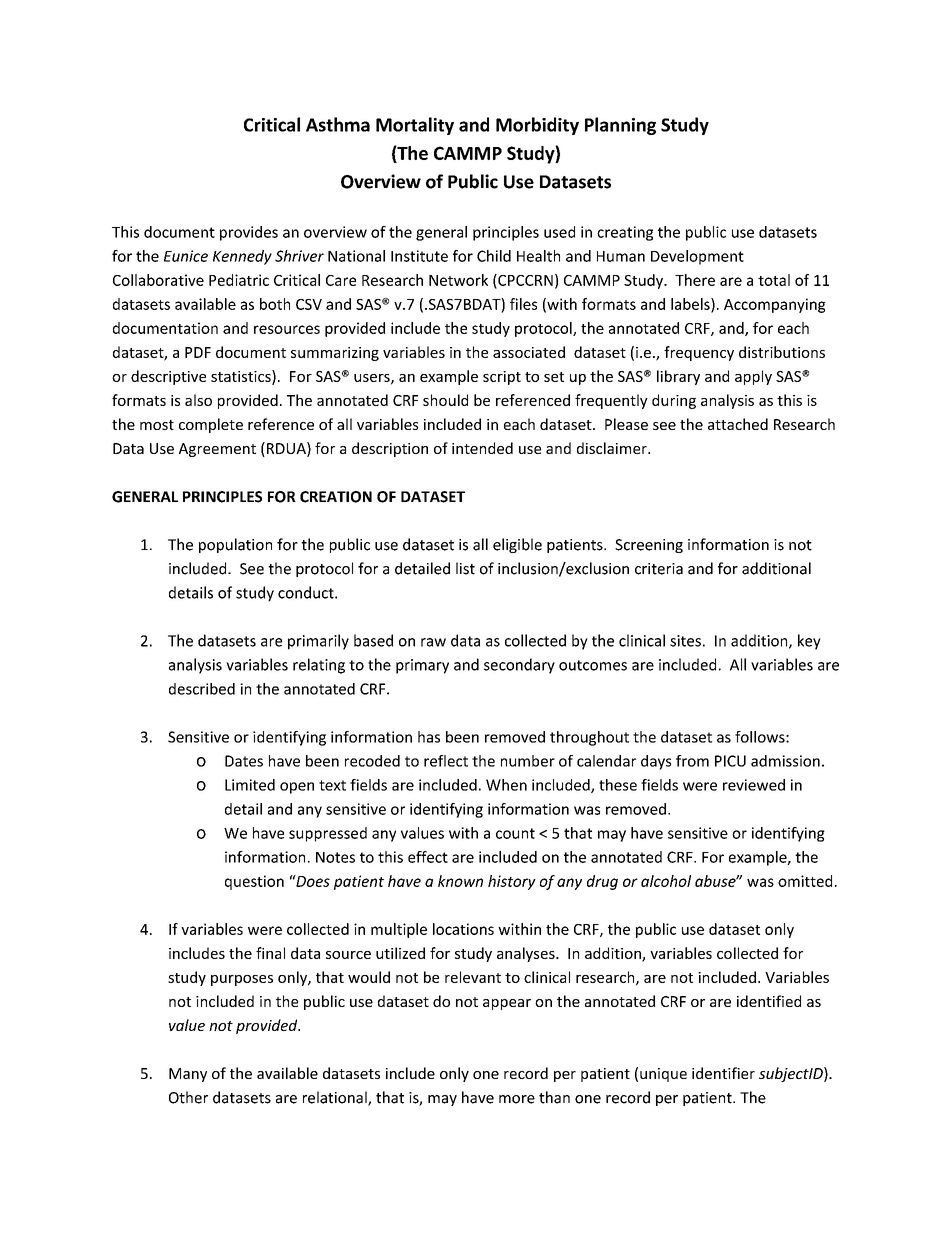 This screenshot has width=952, height=1233. I want to click on Dates, so click(244, 761).
